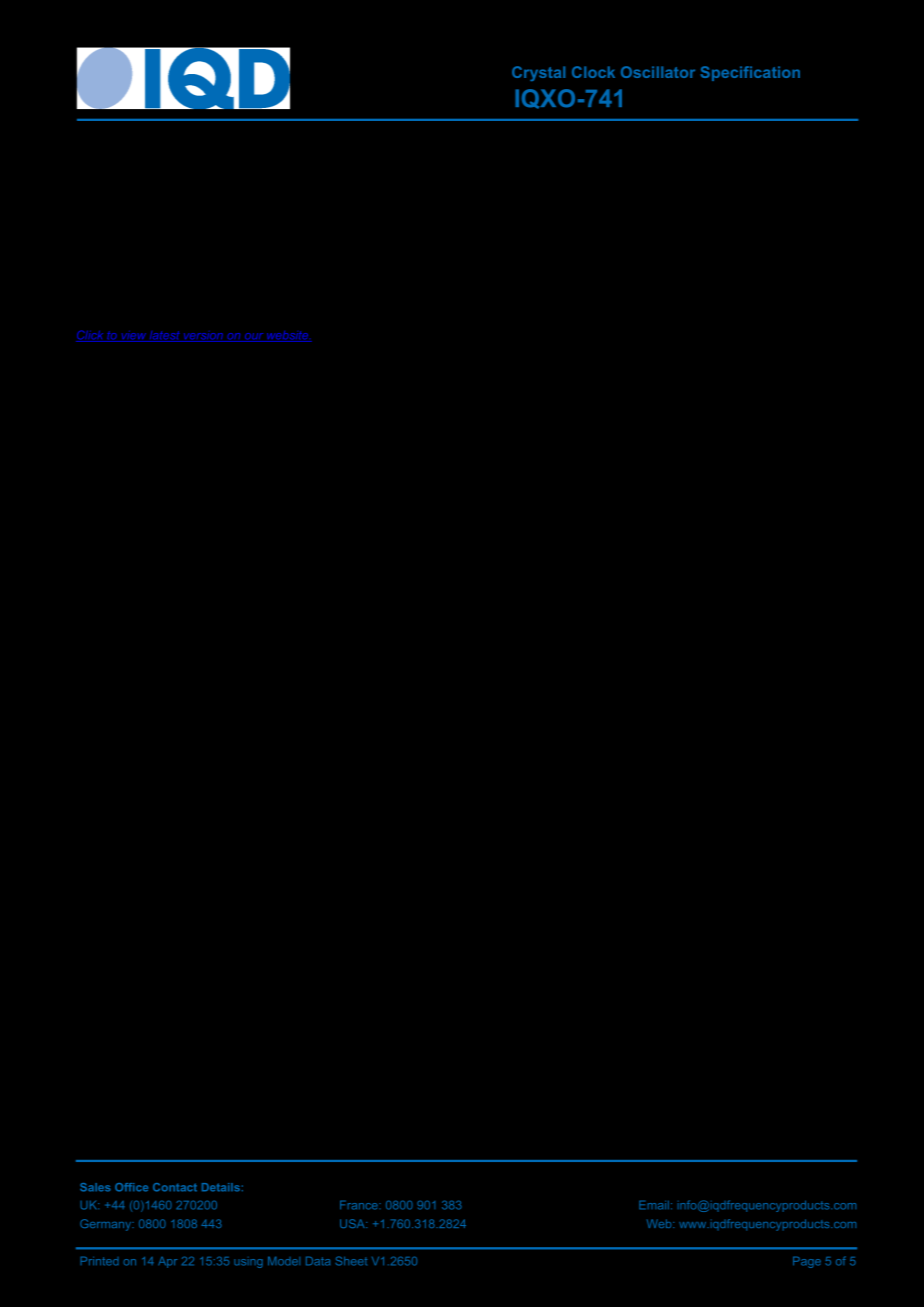 The width and height of the page is (924, 1307). Describe the element at coordinates (288, 336) in the page. I see `website` at that location.
